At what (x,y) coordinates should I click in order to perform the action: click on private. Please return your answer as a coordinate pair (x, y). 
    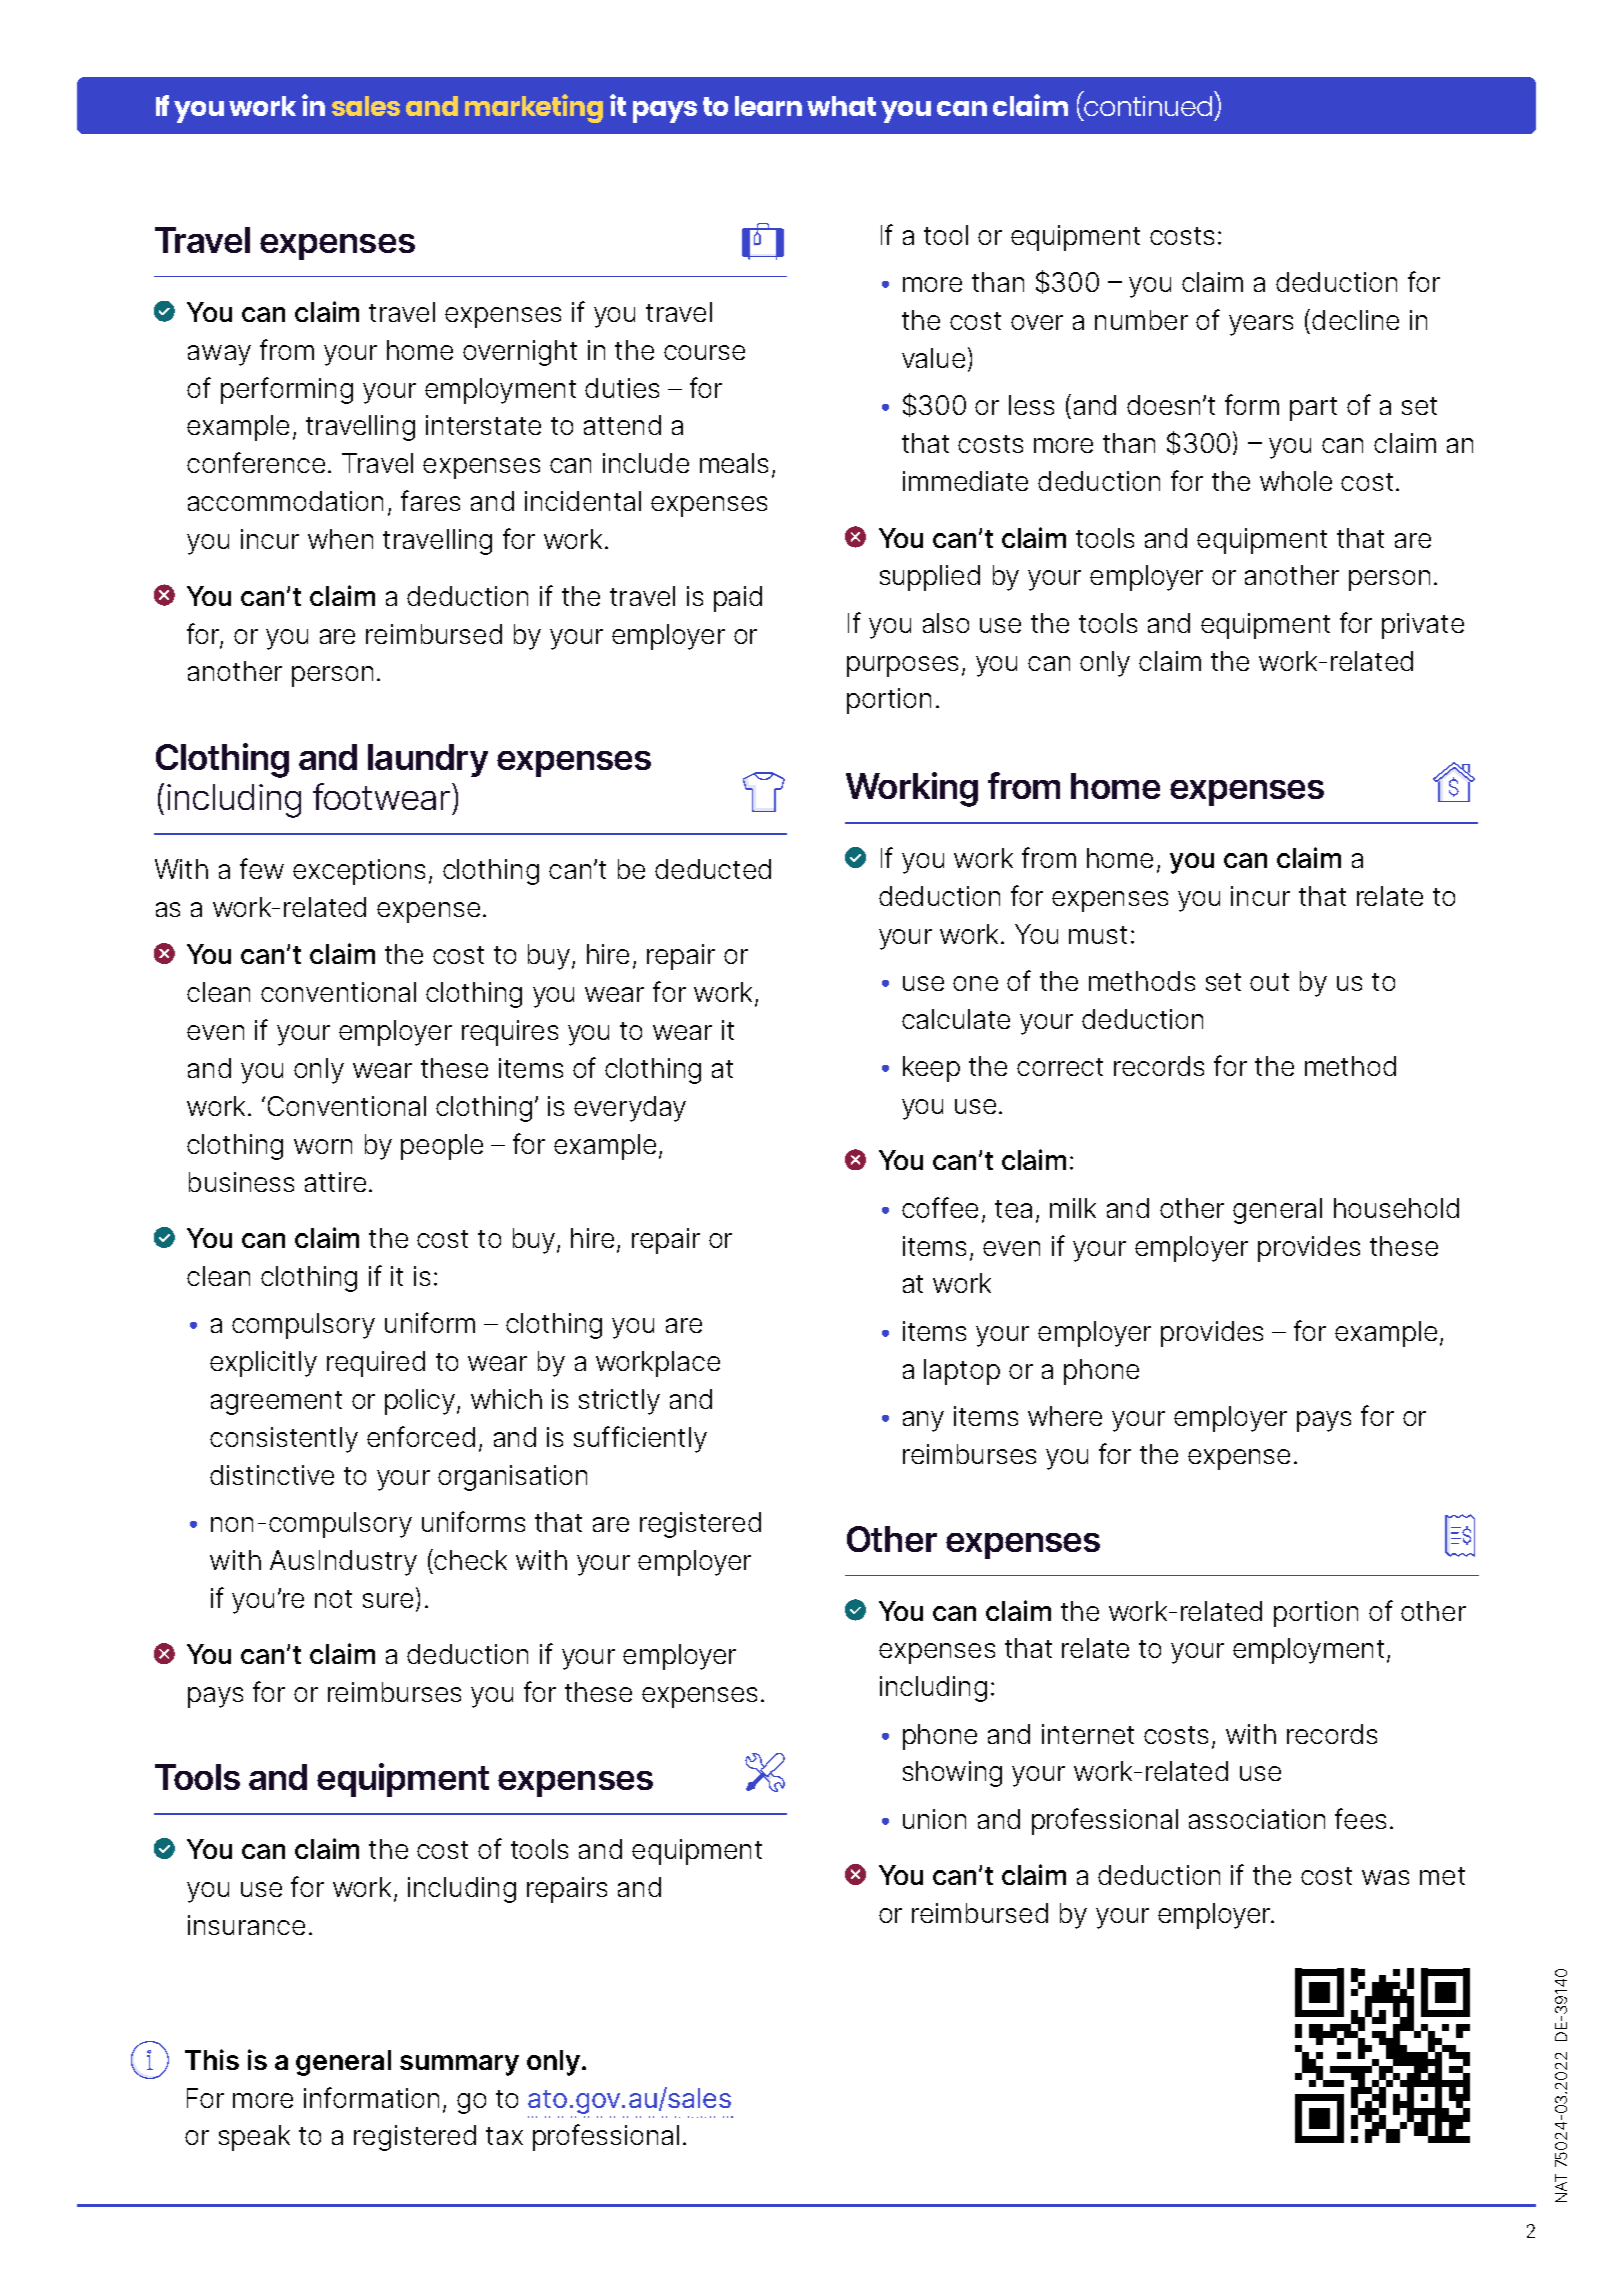
    Looking at the image, I should click on (1423, 626).
